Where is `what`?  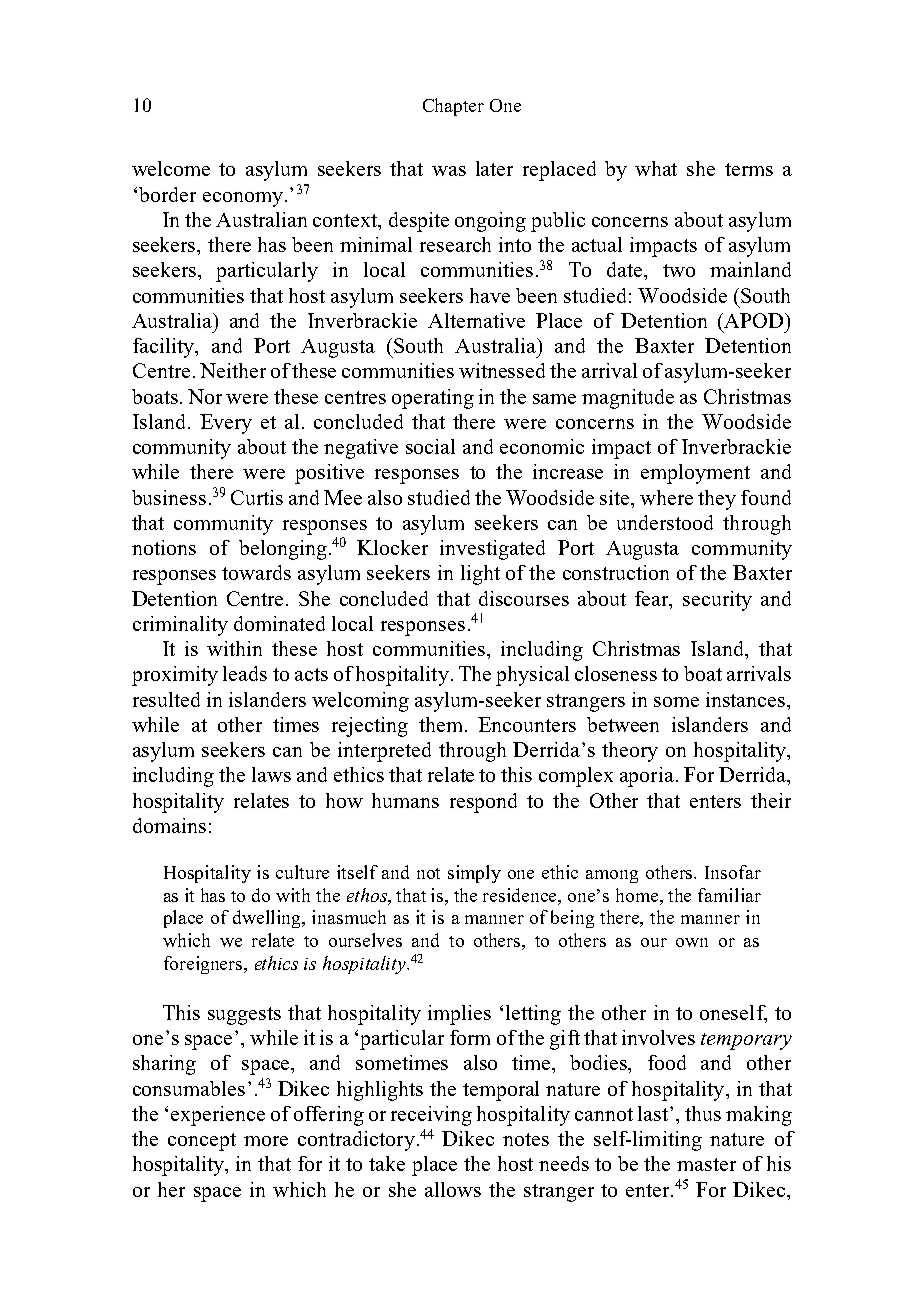 what is located at coordinates (656, 168).
